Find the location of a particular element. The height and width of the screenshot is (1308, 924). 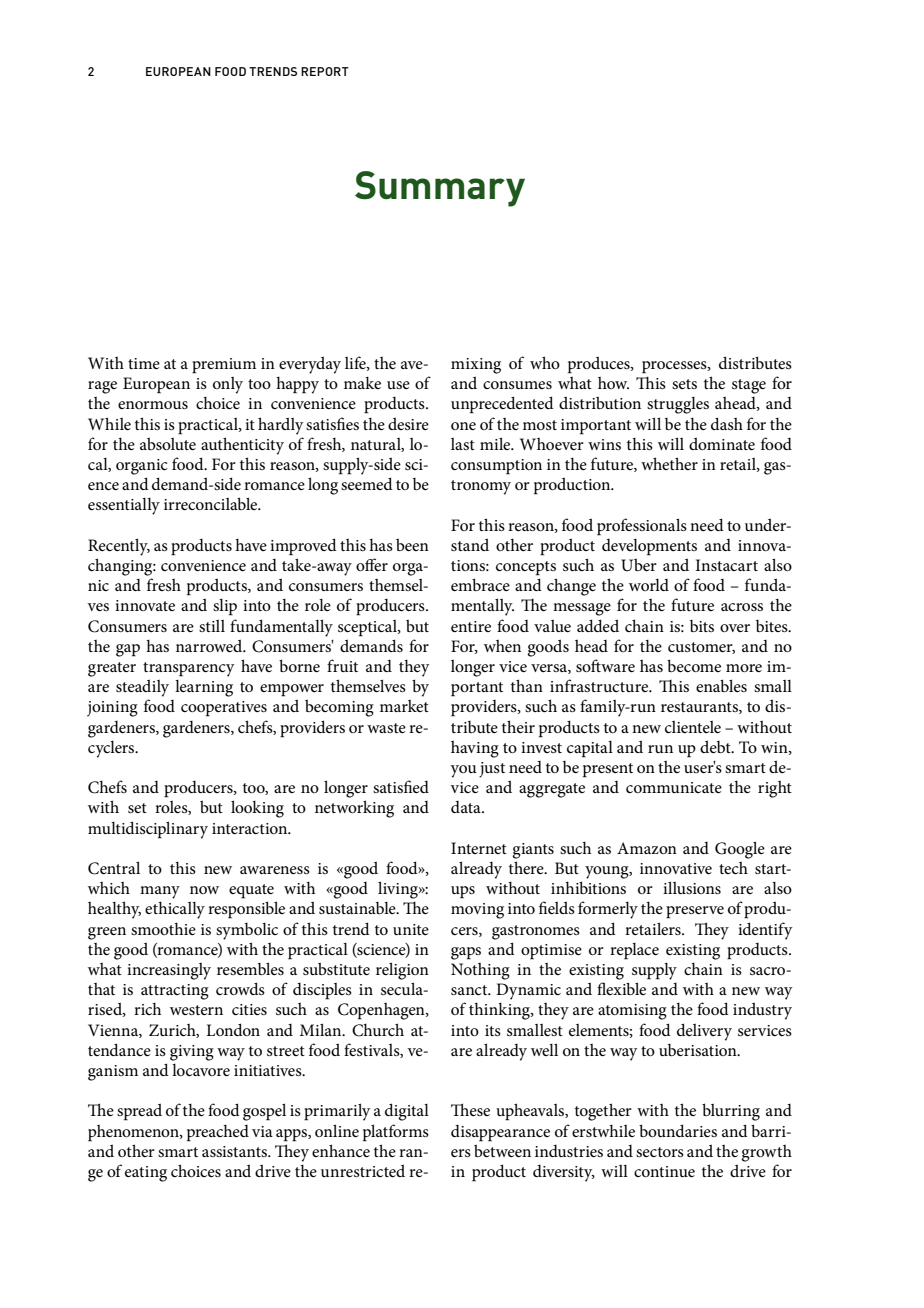

Summary is located at coordinates (440, 189).
